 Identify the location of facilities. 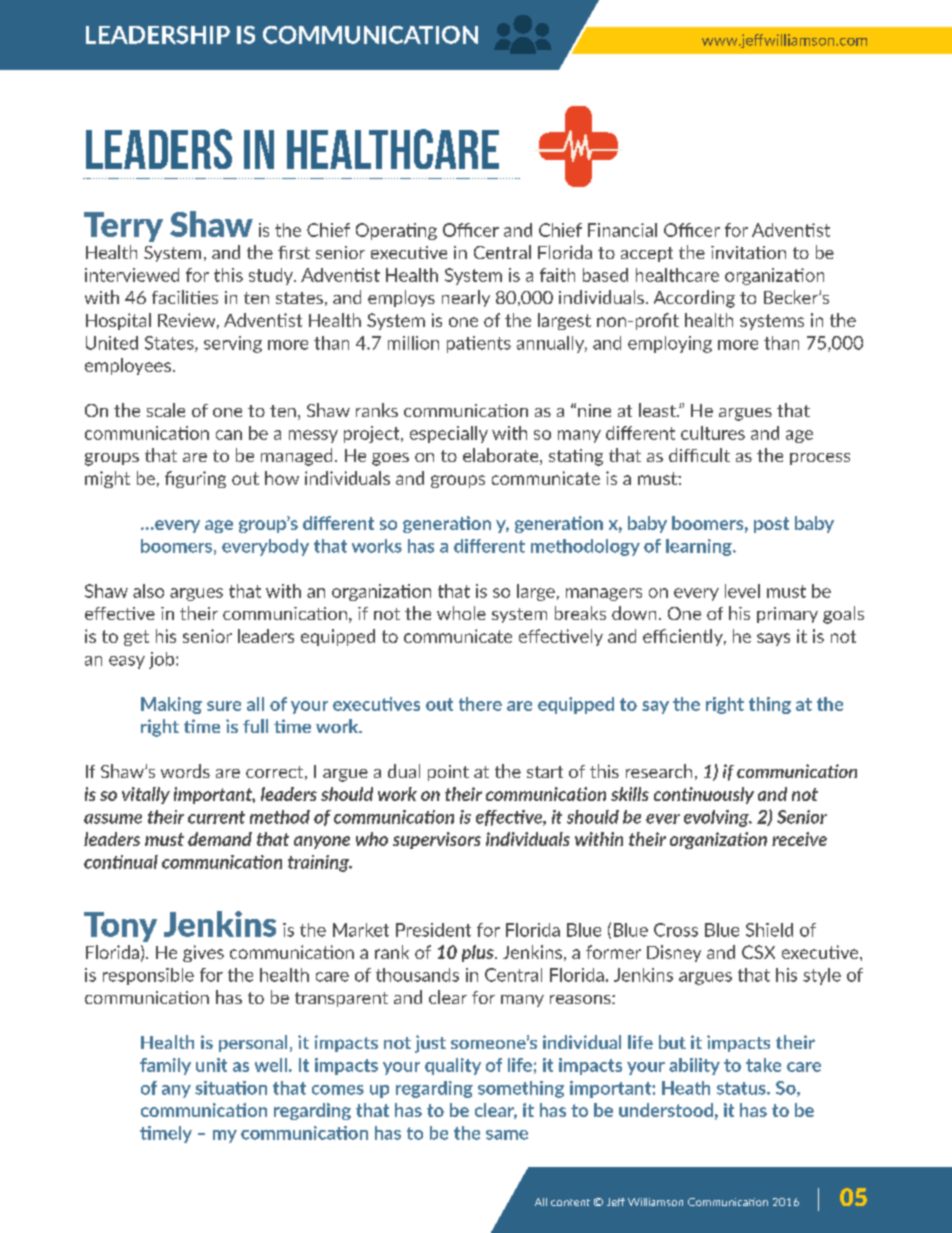
(185, 297).
